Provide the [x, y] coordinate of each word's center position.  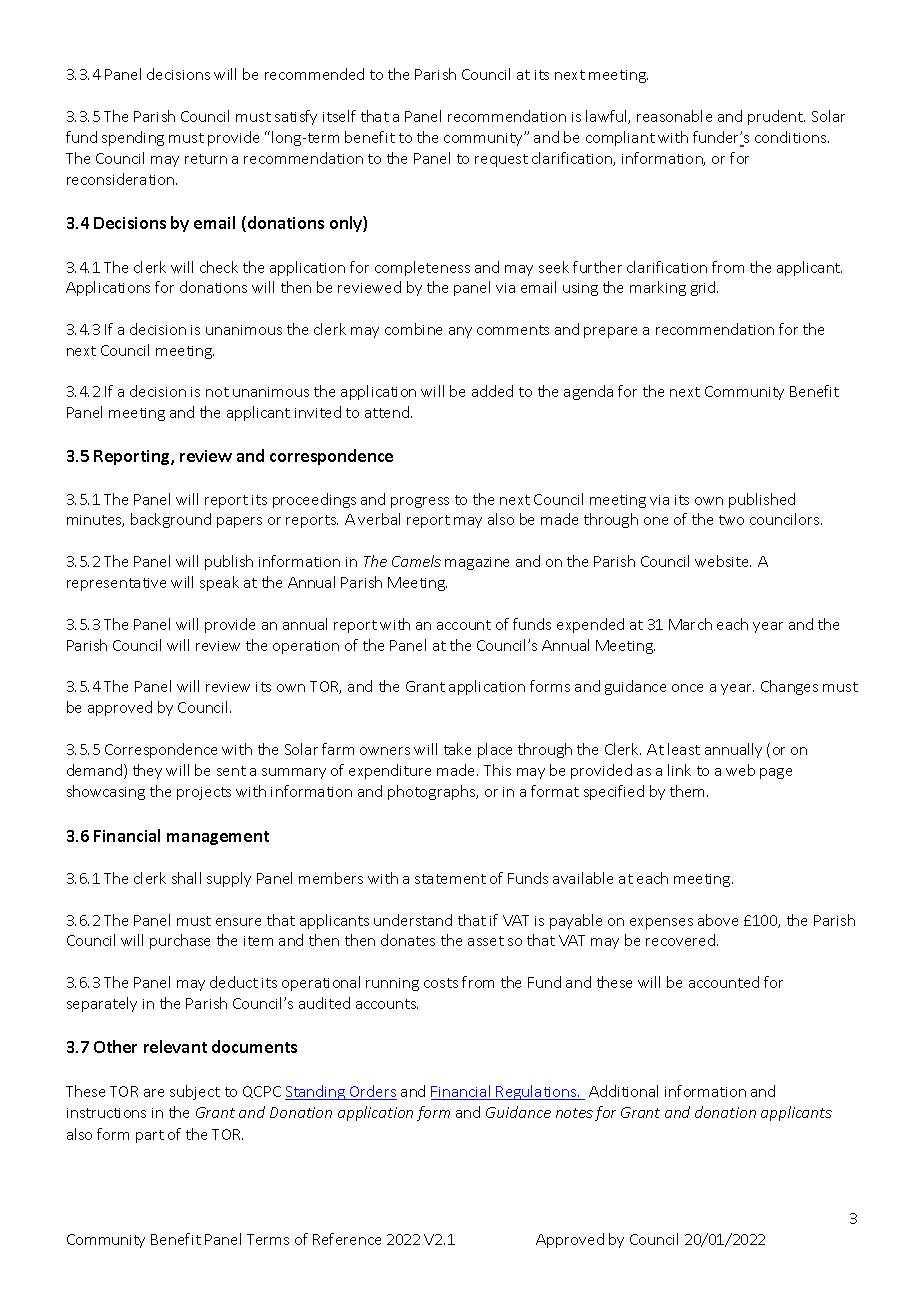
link [679, 770]
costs [441, 983]
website [723, 561]
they [147, 771]
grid [704, 288]
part [150, 1136]
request [501, 160]
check [219, 267]
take [457, 749]
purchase [180, 941]
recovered [682, 940]
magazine [477, 563]
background [171, 520]
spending [133, 138]
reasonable [674, 116]
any [460, 332]
